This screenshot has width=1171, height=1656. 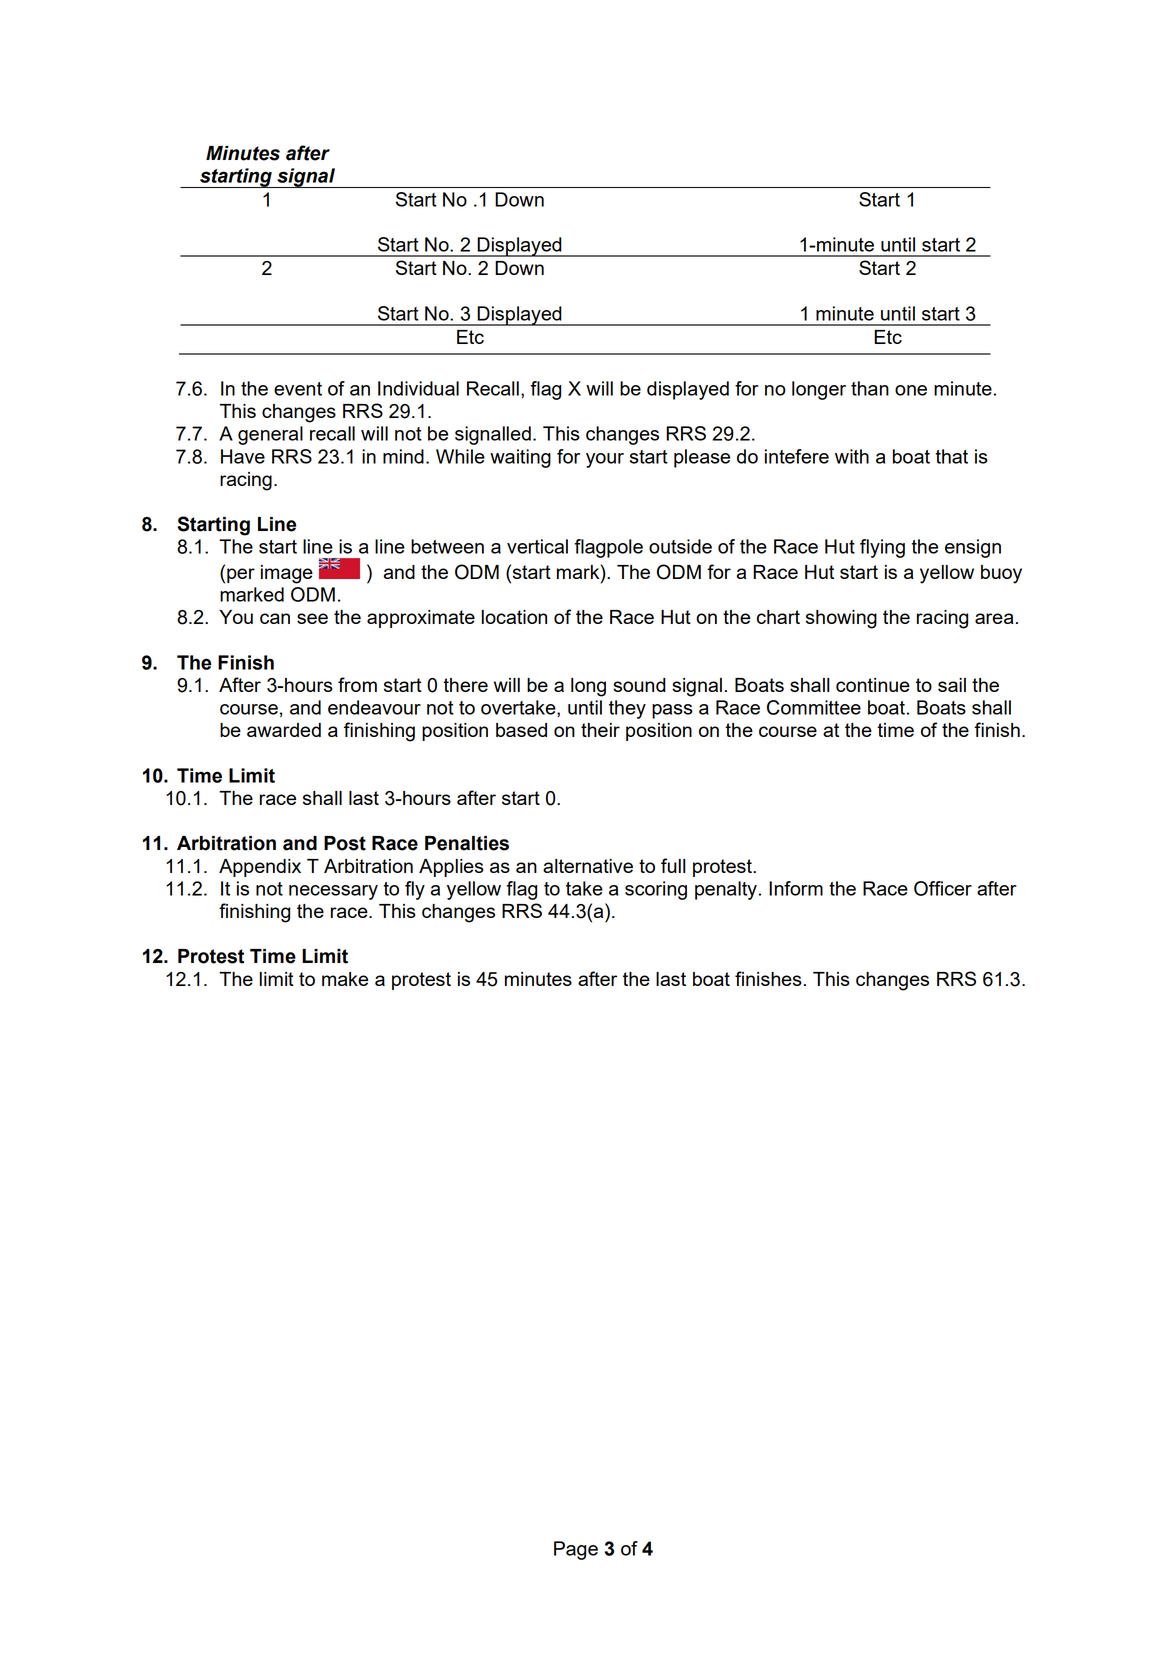 What do you see at coordinates (345, 979) in the screenshot?
I see `make` at bounding box center [345, 979].
